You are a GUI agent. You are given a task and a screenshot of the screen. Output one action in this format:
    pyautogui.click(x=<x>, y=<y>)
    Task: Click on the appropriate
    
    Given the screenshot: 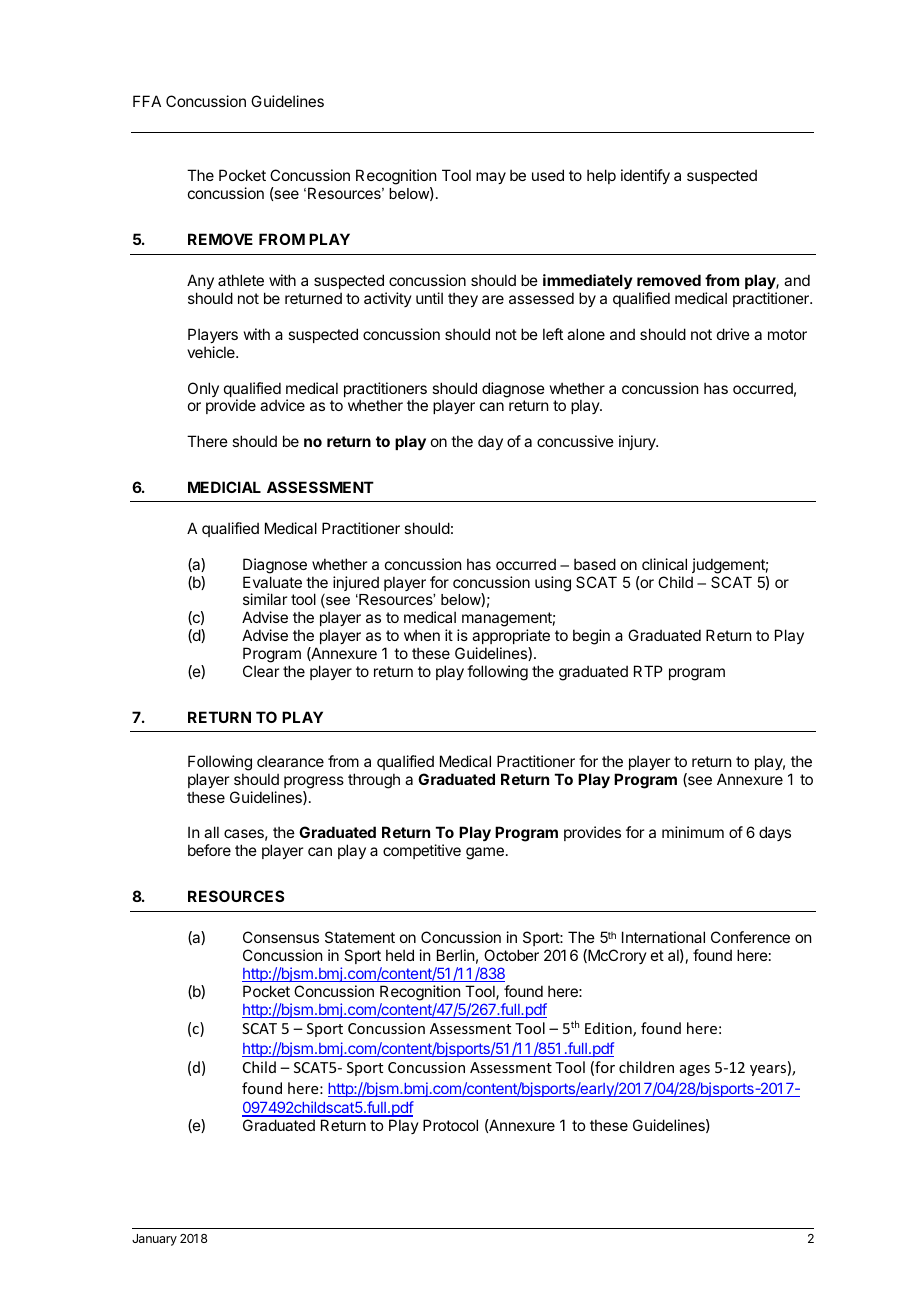 What is the action you would take?
    pyautogui.click(x=511, y=636)
